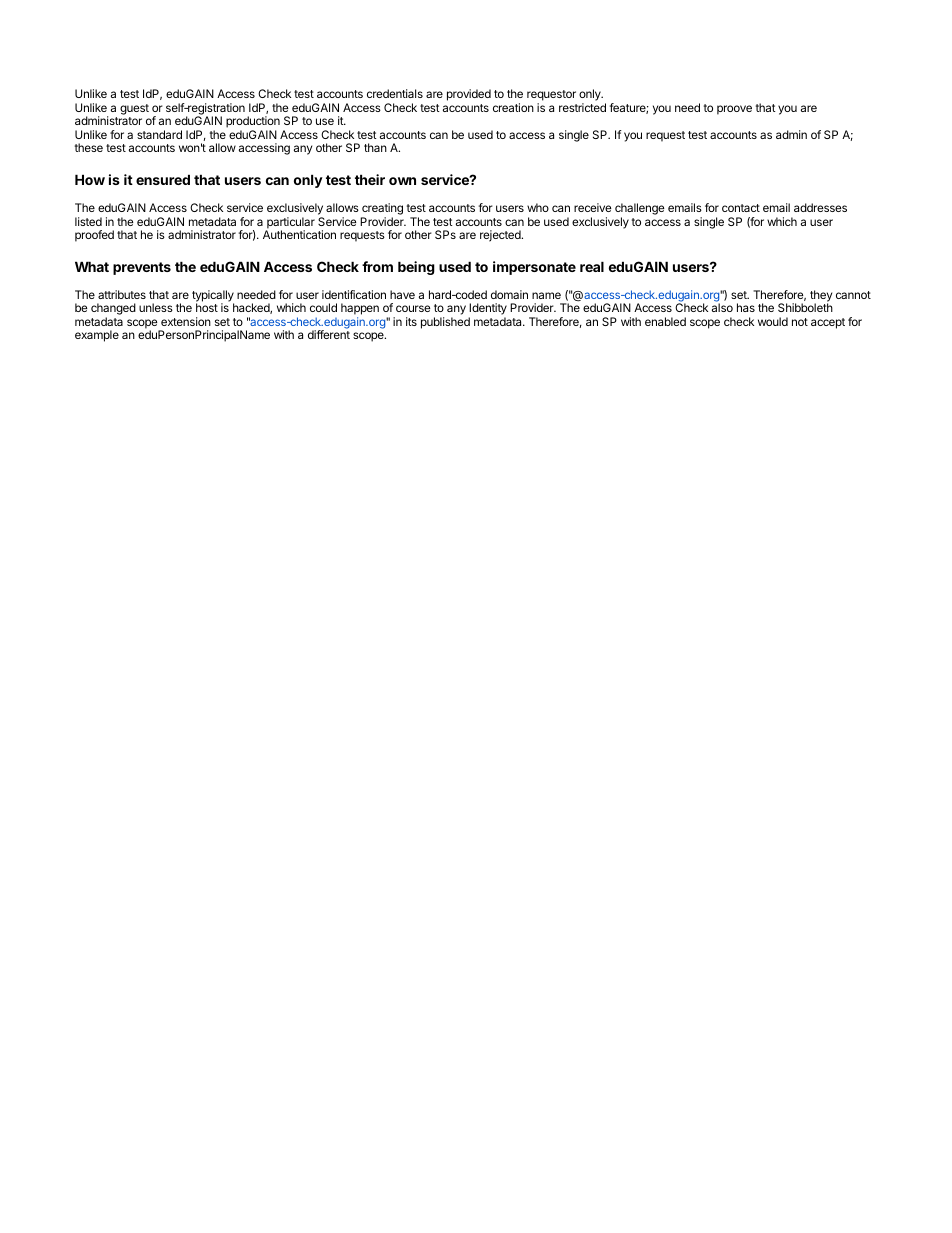 Image resolution: width=952 pixels, height=1233 pixels. What do you see at coordinates (592, 266) in the screenshot?
I see `real` at bounding box center [592, 266].
